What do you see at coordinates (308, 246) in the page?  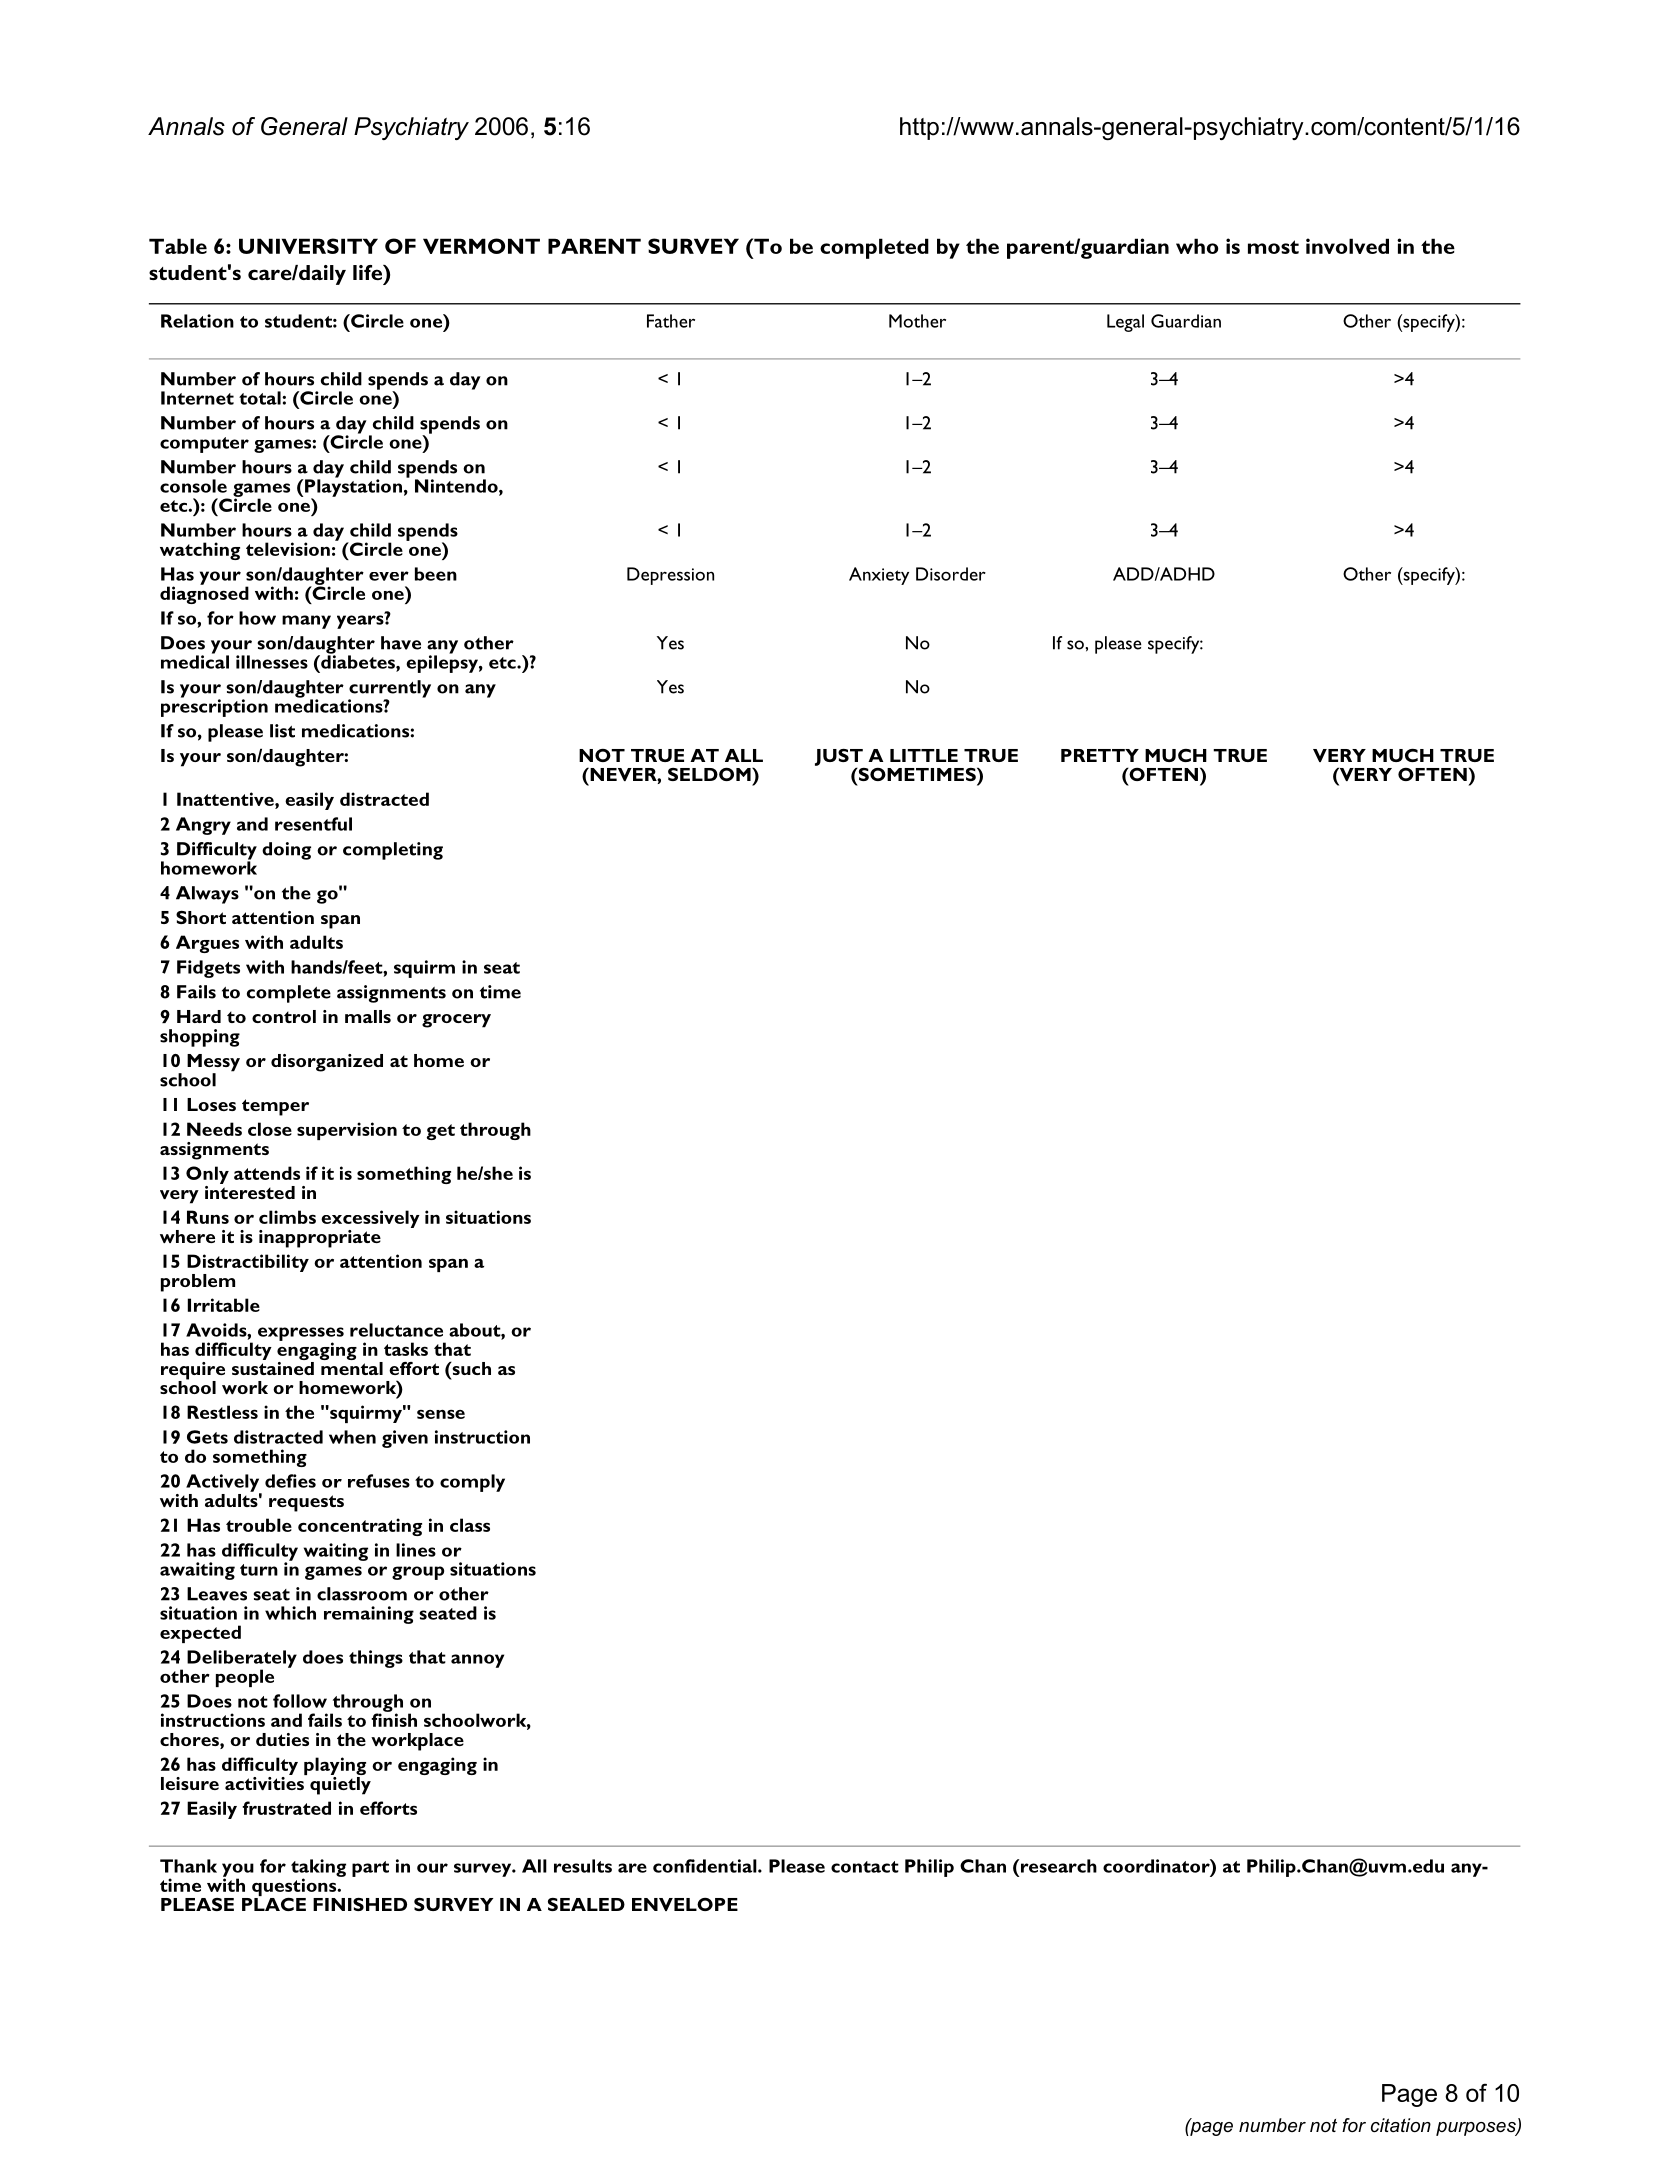 I see `UNIVERSITY` at bounding box center [308, 246].
